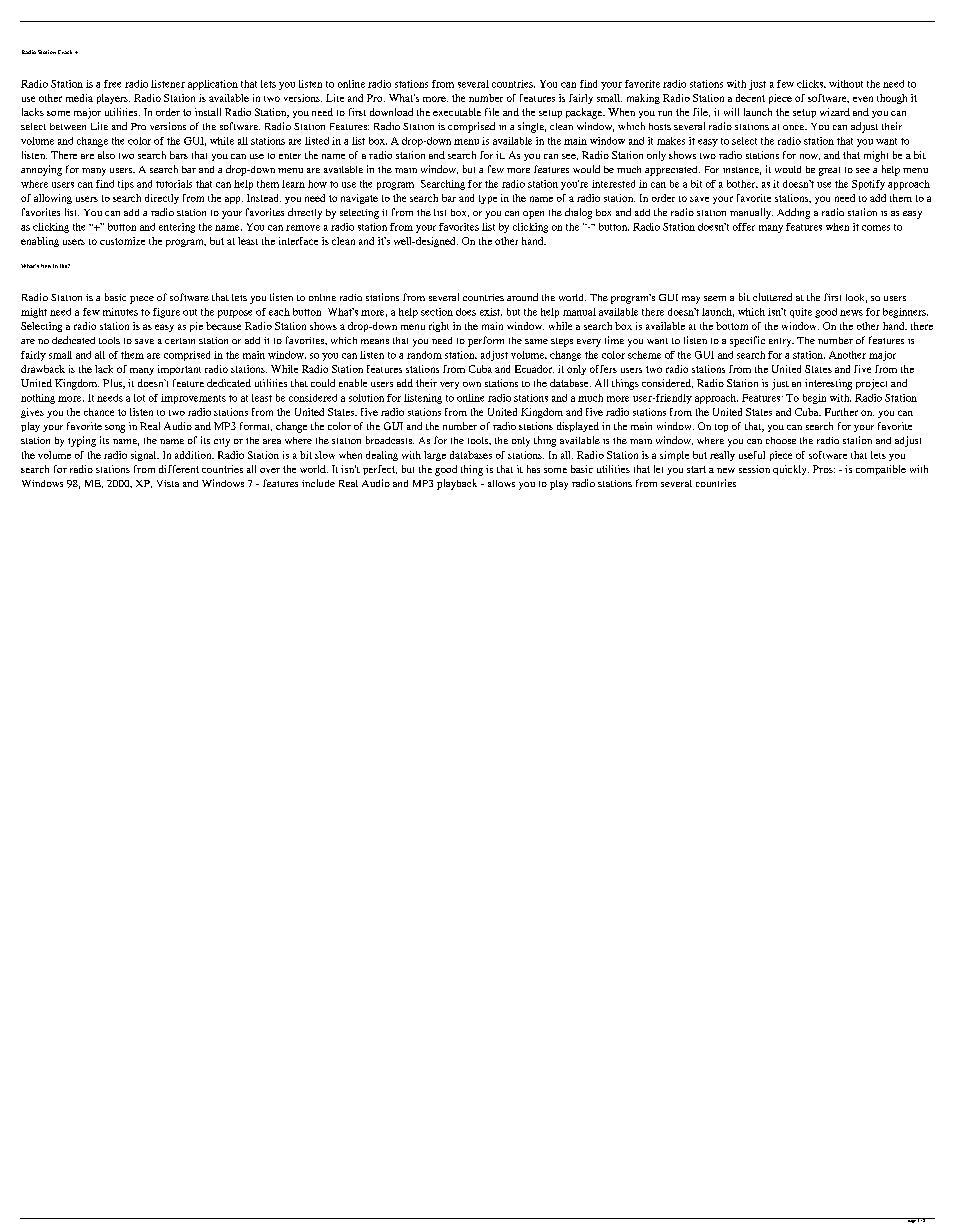 The image size is (955, 1232). What do you see at coordinates (881, 470) in the screenshot?
I see `compatible` at bounding box center [881, 470].
